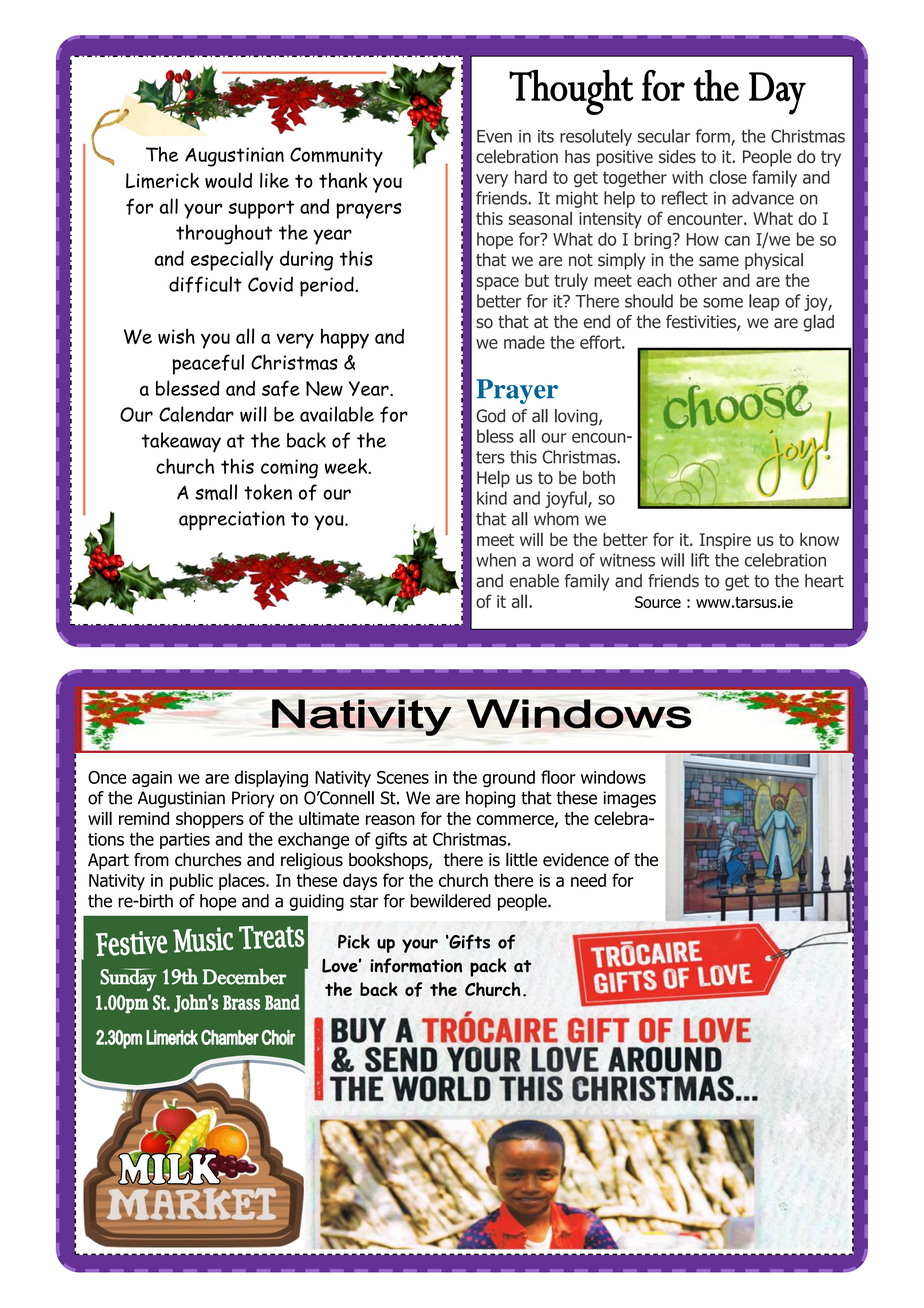  I want to click on again, so click(152, 779).
